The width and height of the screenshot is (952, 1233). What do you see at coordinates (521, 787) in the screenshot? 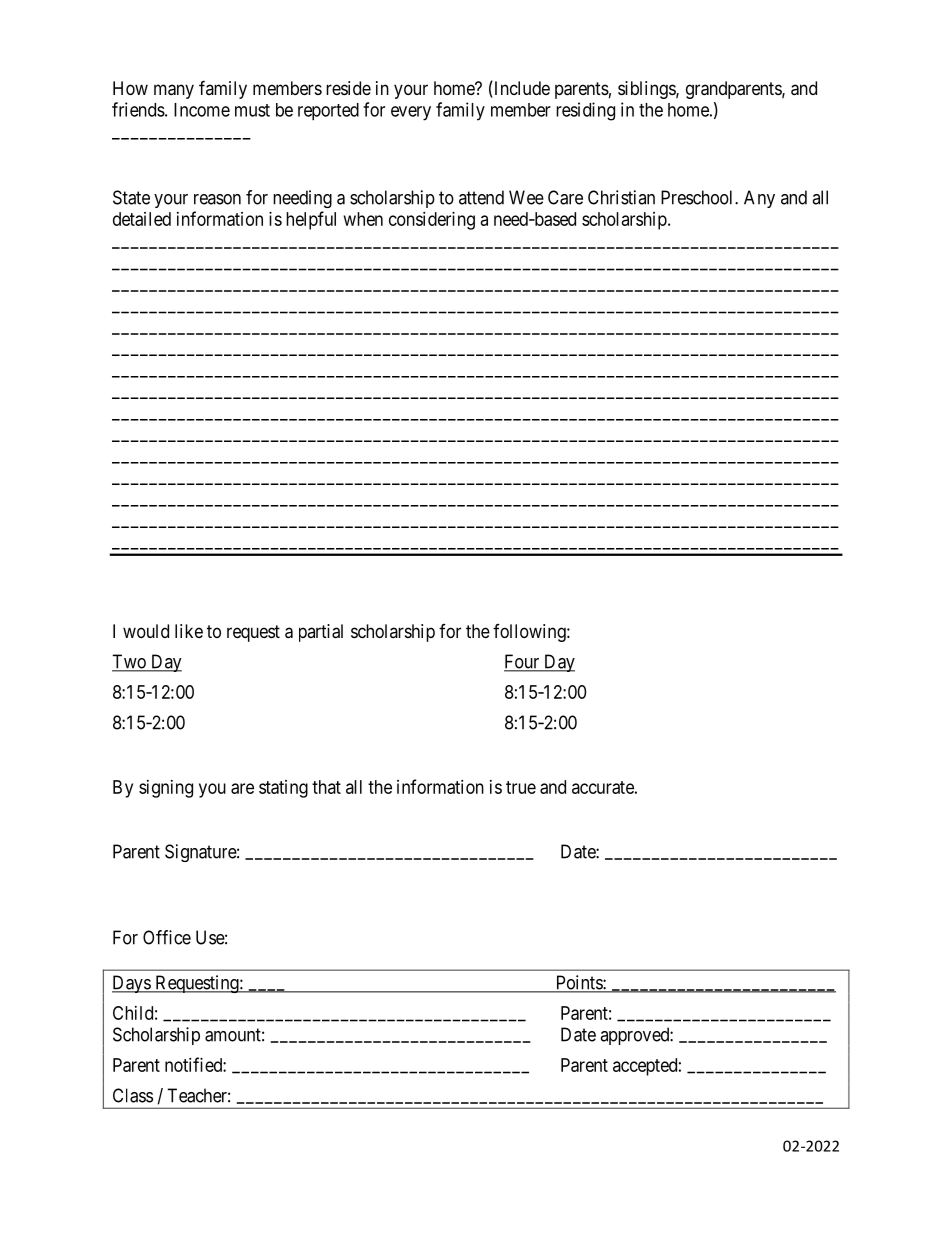
I see `true` at bounding box center [521, 787].
